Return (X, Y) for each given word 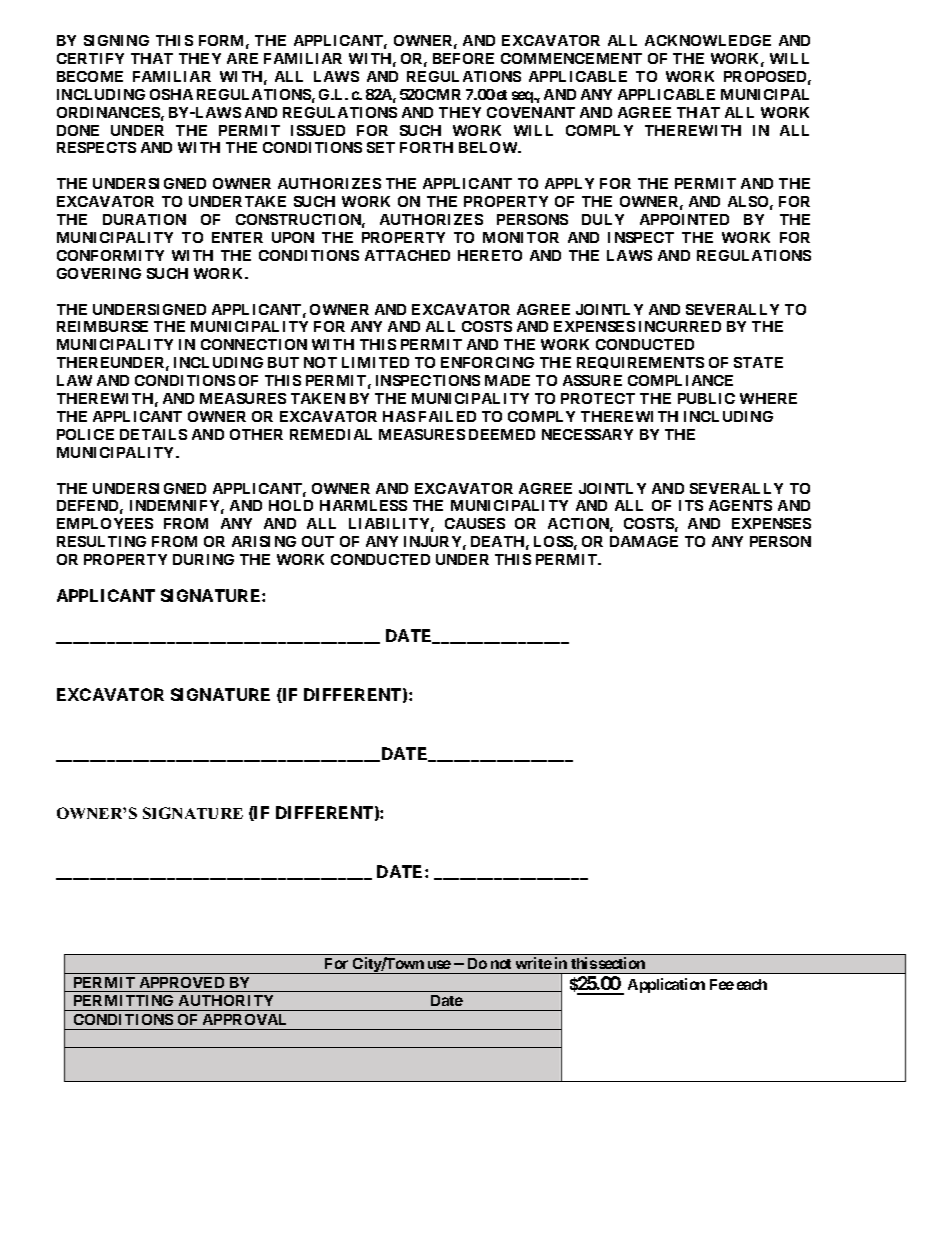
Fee (722, 984)
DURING (203, 559)
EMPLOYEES (105, 523)
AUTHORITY (226, 1000)
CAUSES (475, 523)
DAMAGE (644, 541)
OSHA (171, 94)
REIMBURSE (102, 326)
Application (666, 985)
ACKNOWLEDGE (708, 40)
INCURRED (680, 326)
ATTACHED (407, 255)
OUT (318, 541)
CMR (443, 94)
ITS (691, 505)
